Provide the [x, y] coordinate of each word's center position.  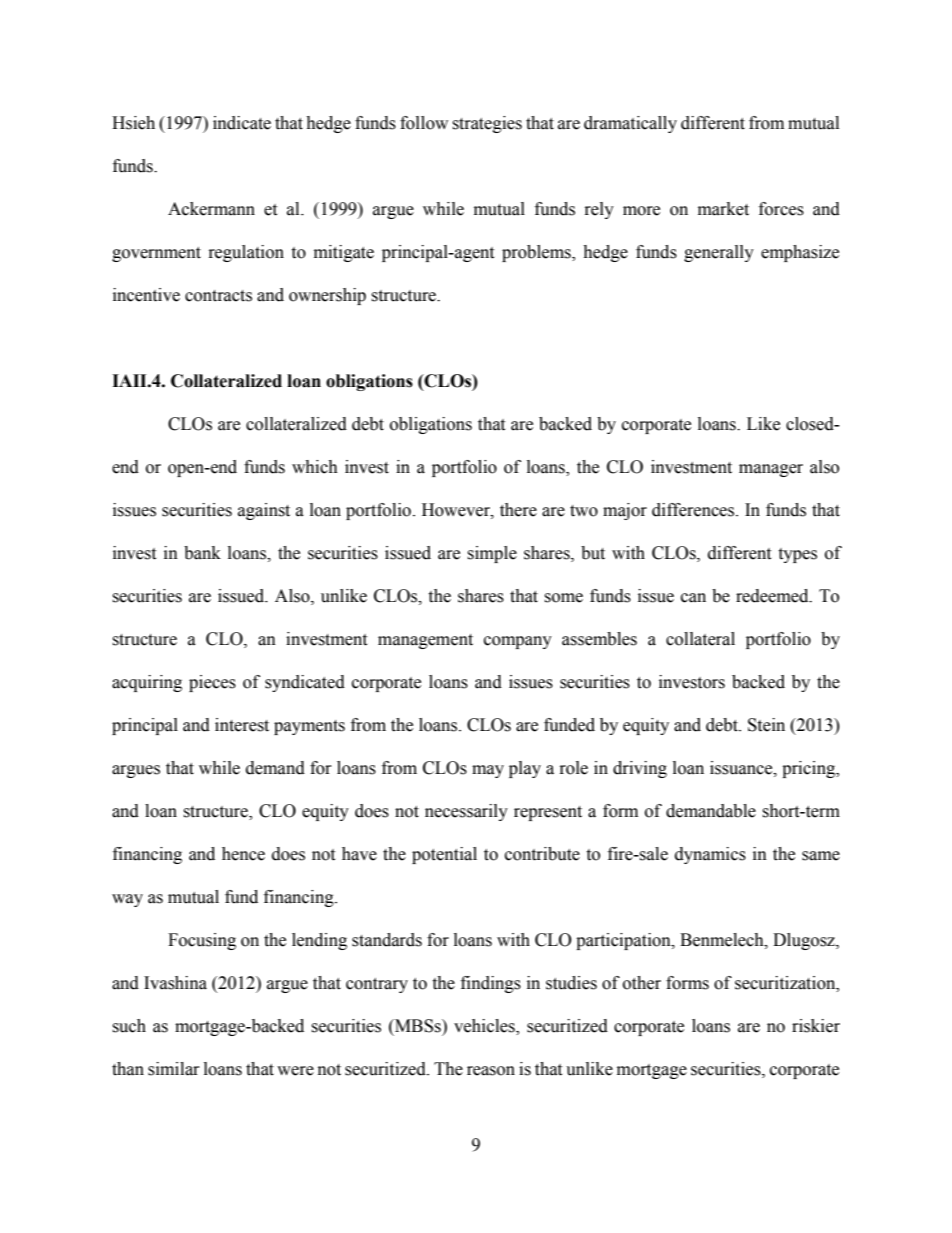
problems [537, 253]
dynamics [710, 855]
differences [694, 510]
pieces [212, 683]
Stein [766, 725]
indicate [242, 123]
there [518, 510]
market [723, 209]
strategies [487, 124]
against [264, 511]
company [518, 642]
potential [444, 855]
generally [719, 253]
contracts [218, 296]
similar [174, 1069]
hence [243, 854]
